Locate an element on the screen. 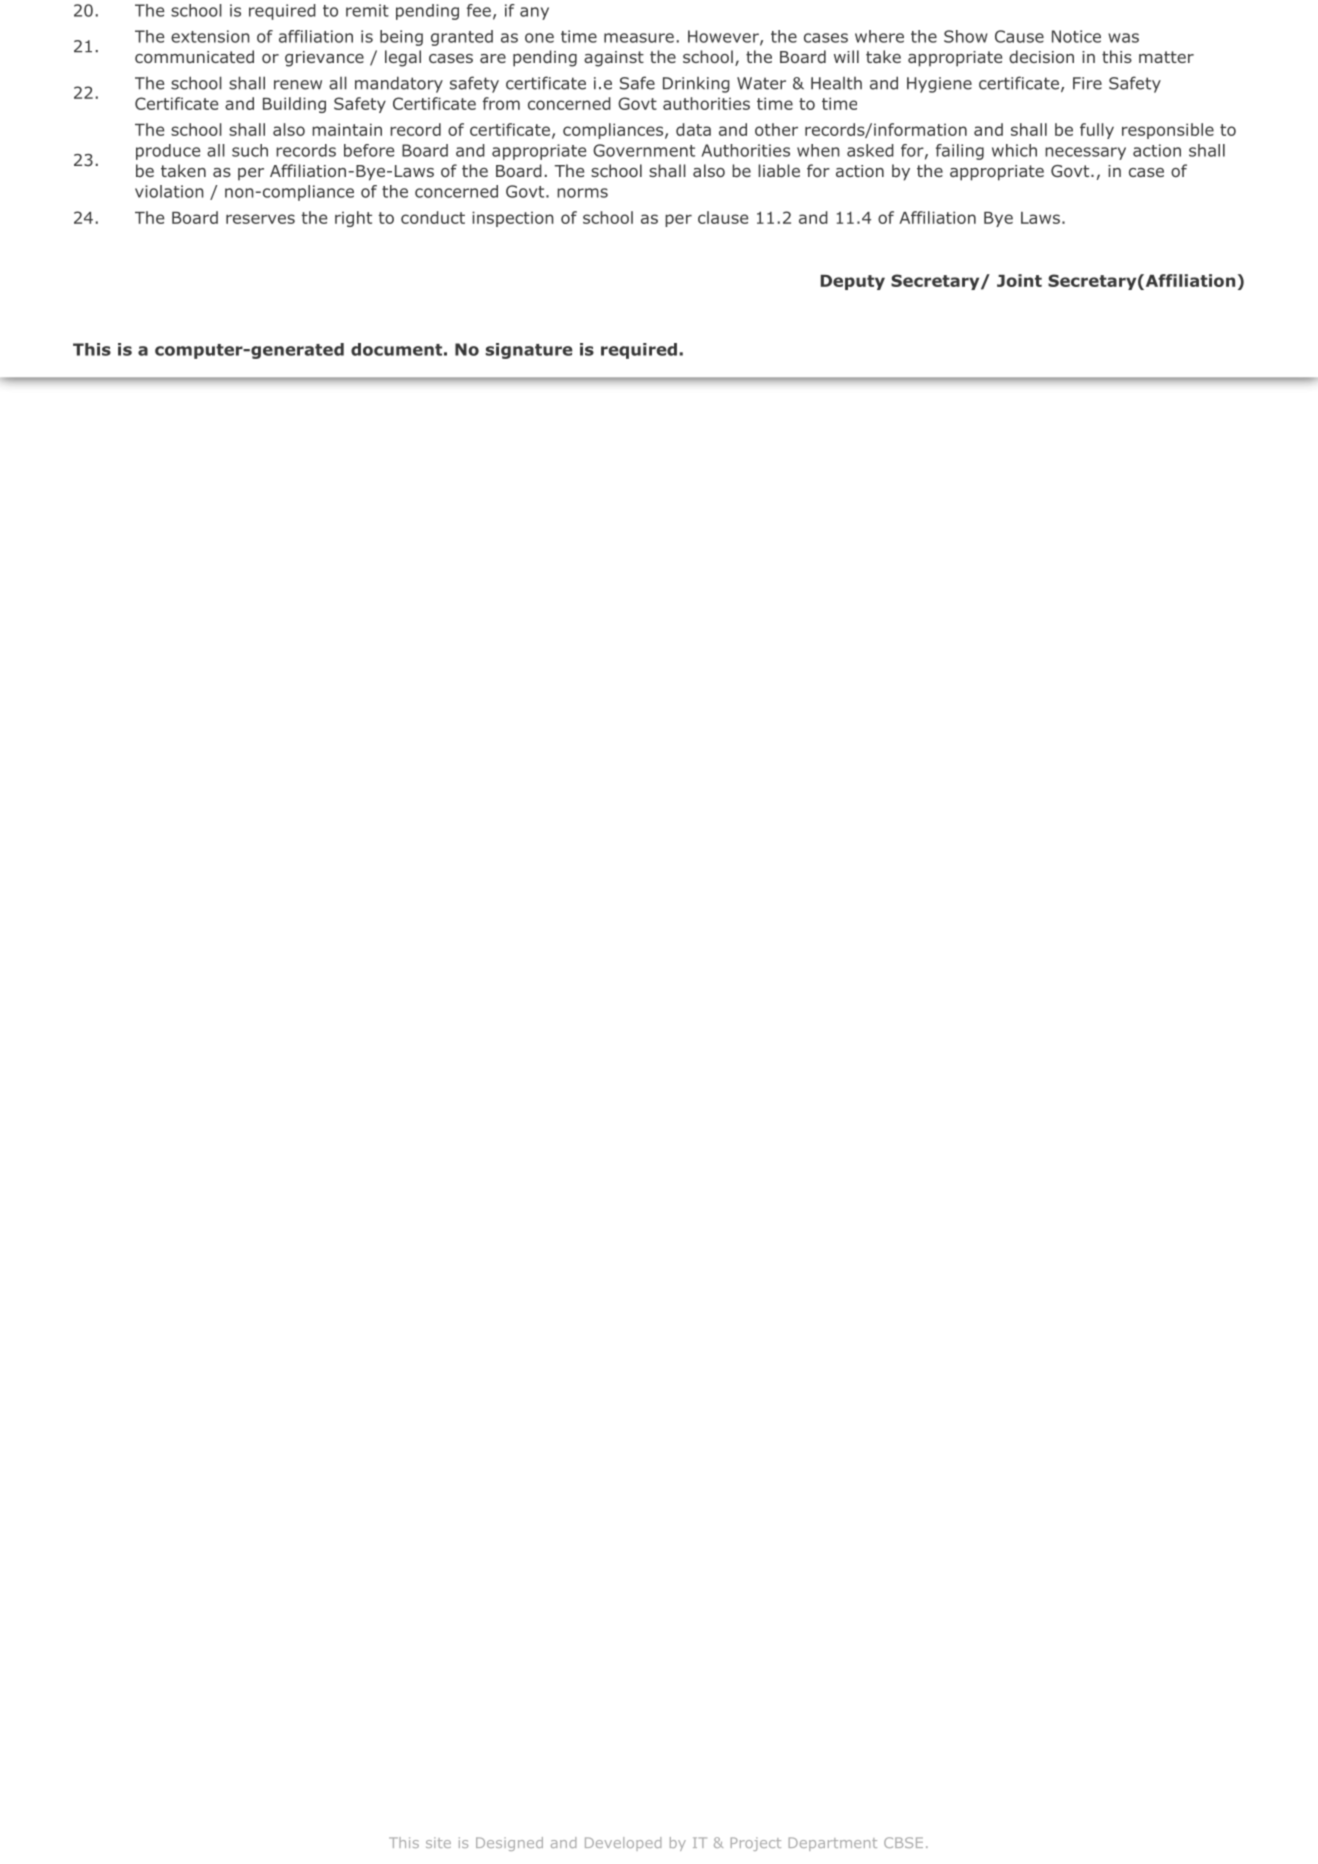 The width and height of the screenshot is (1318, 1864). CBSE is located at coordinates (903, 1842).
